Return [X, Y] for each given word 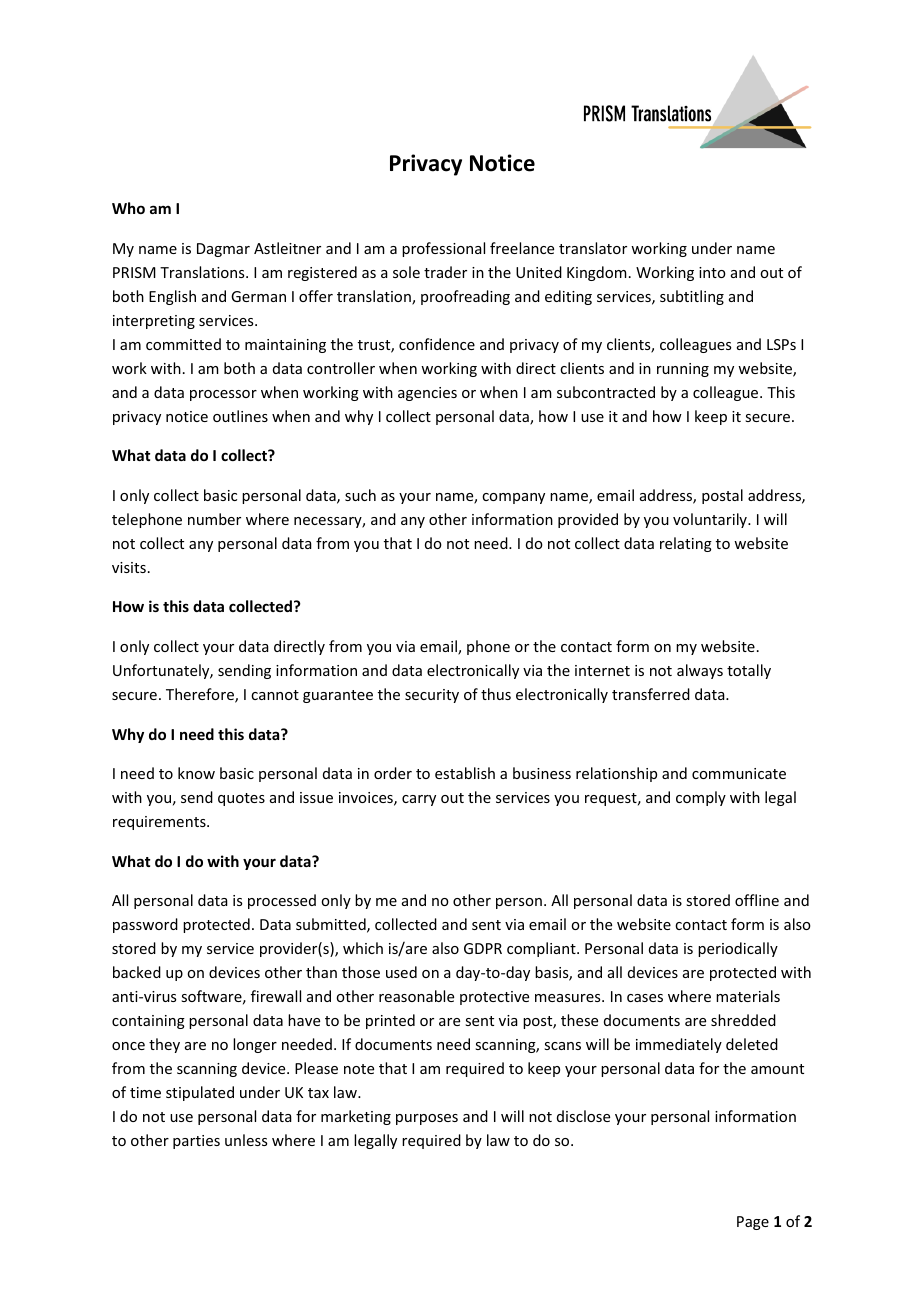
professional [443, 249]
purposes [427, 1119]
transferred [651, 694]
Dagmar [223, 250]
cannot [275, 695]
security [432, 696]
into [712, 272]
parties [196, 1142]
